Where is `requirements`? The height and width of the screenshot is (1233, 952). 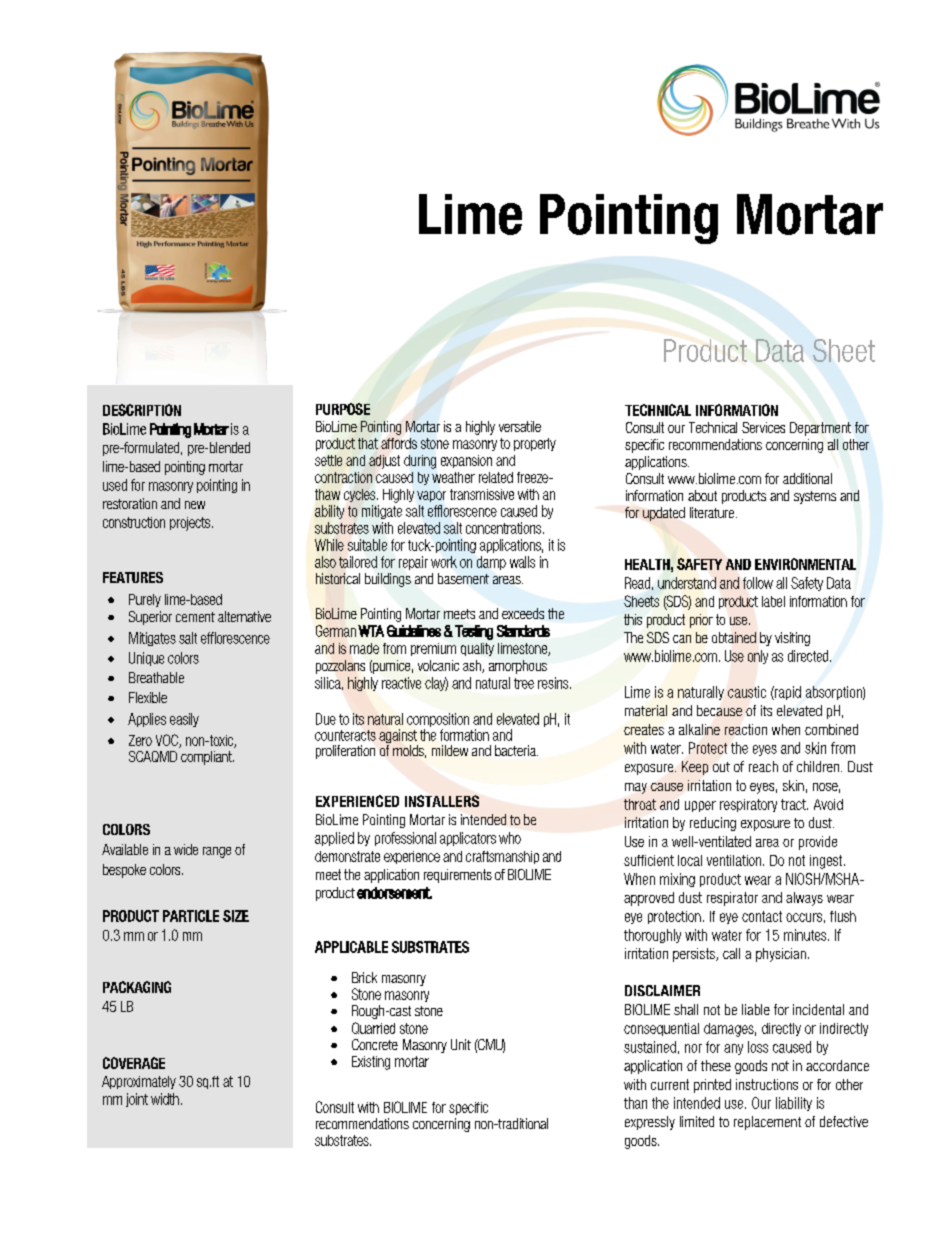
requirements is located at coordinates (458, 876).
